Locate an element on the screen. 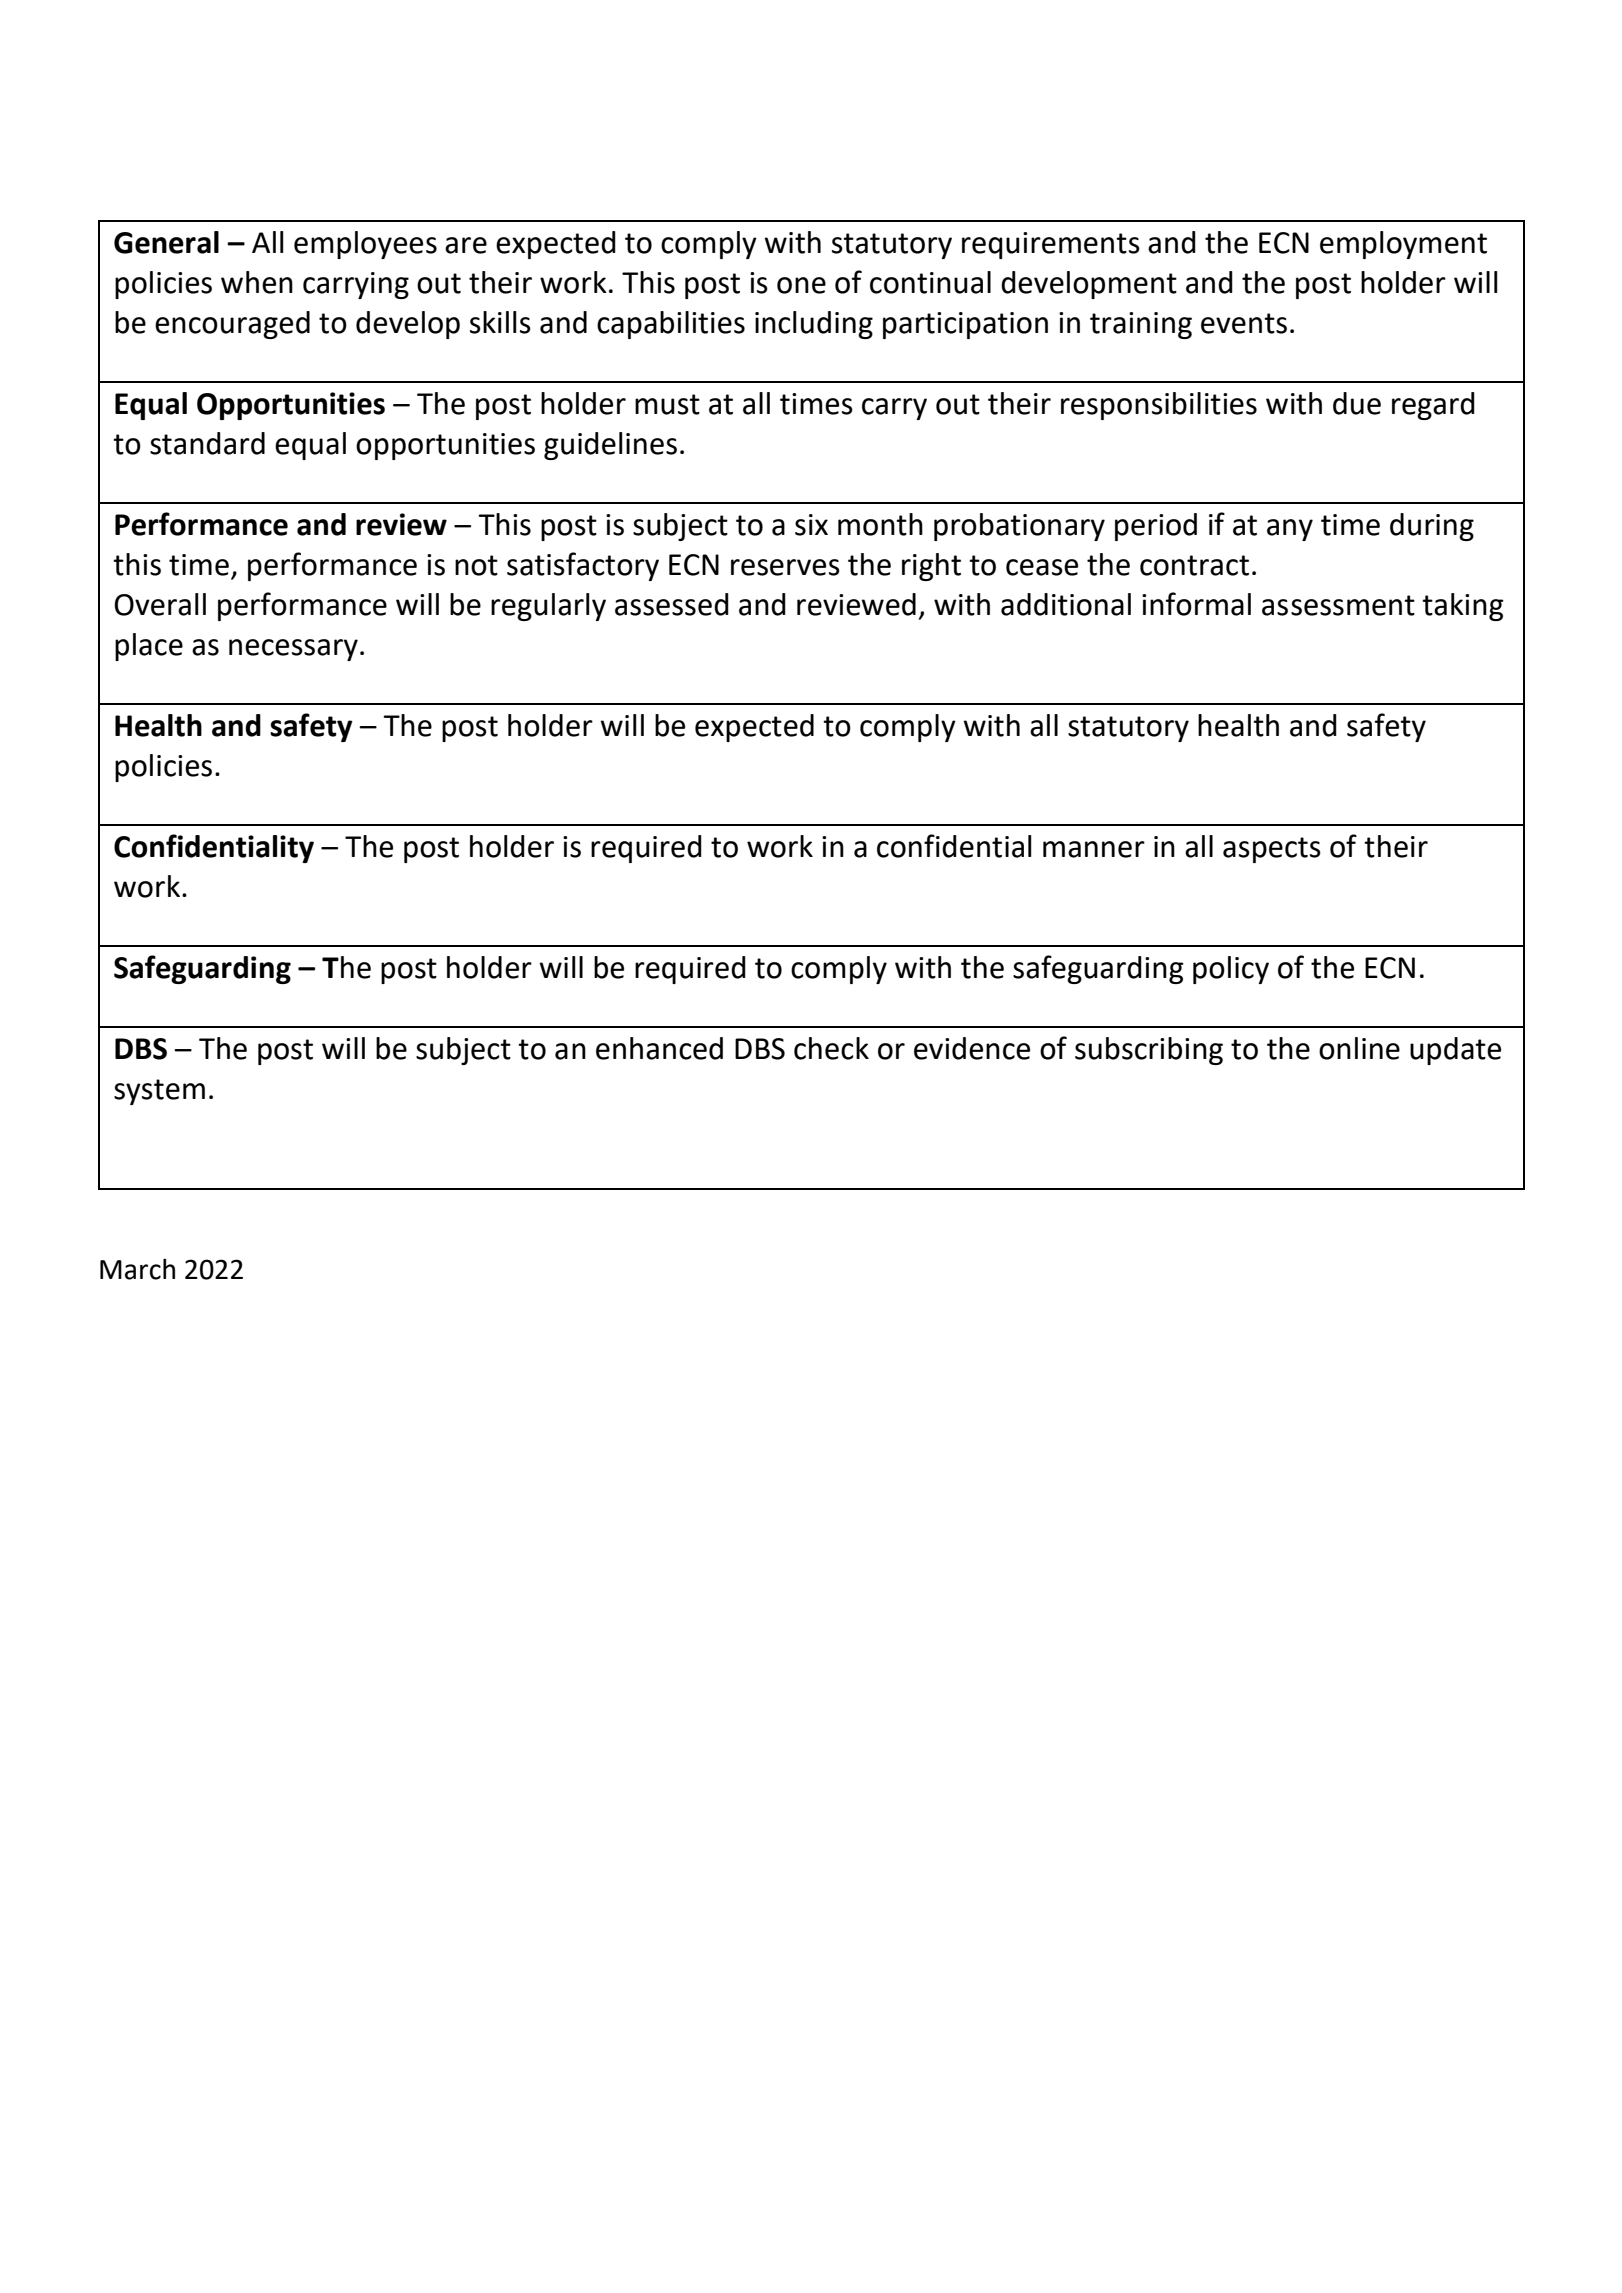 The height and width of the screenshot is (2293, 1622). manner is located at coordinates (1094, 849).
